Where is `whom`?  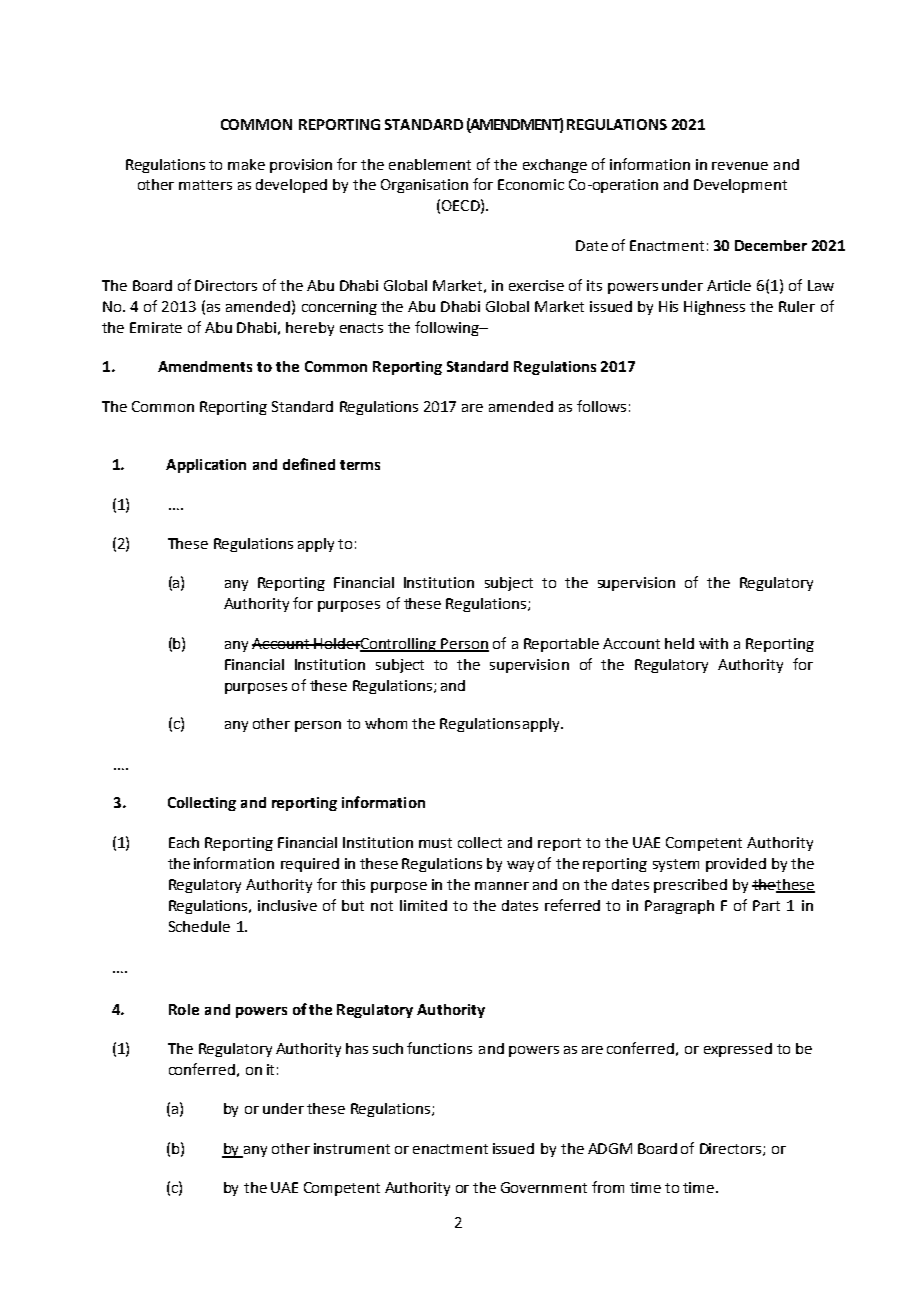 whom is located at coordinates (386, 723).
